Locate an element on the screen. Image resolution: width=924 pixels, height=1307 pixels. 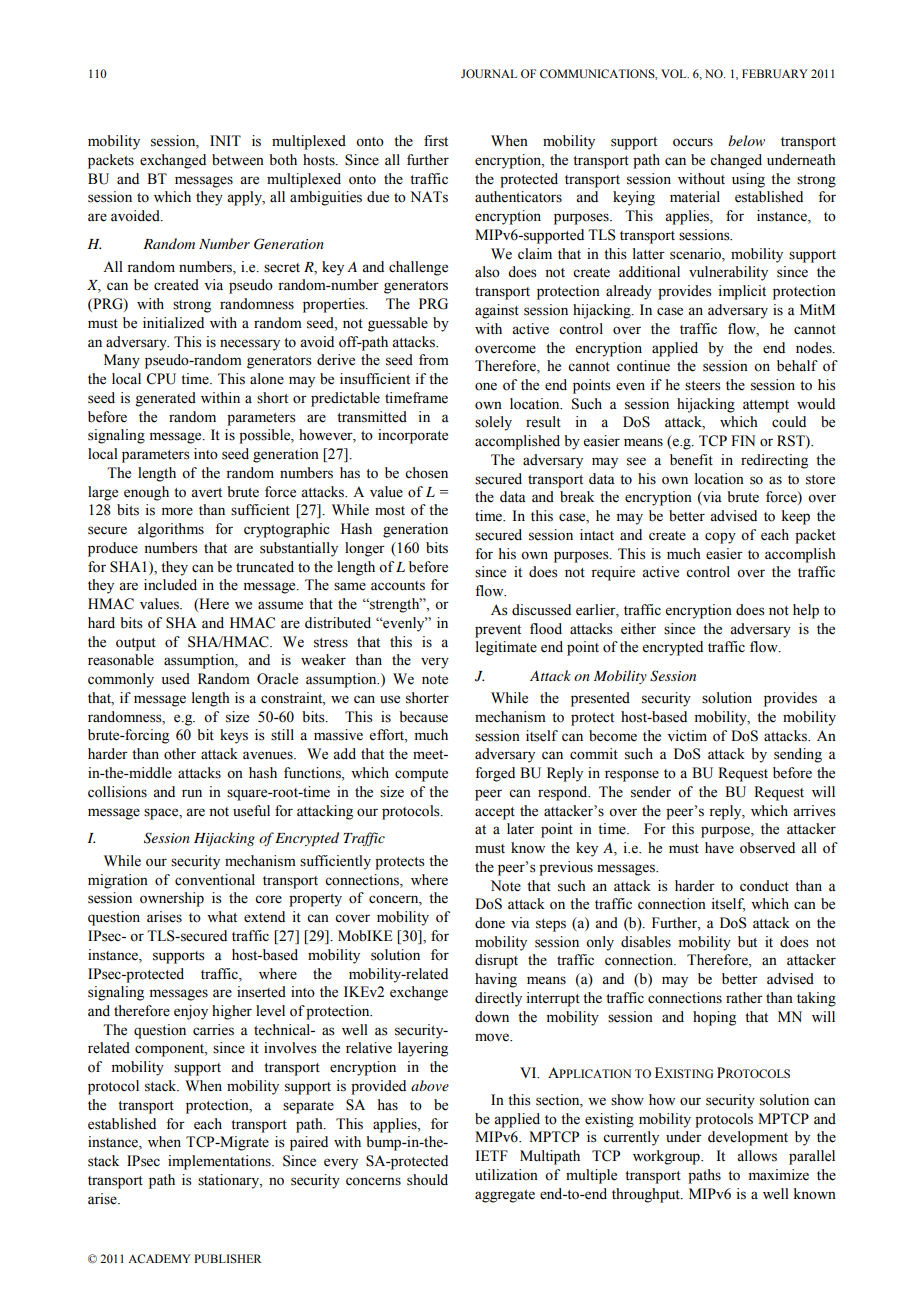
between is located at coordinates (238, 160).
